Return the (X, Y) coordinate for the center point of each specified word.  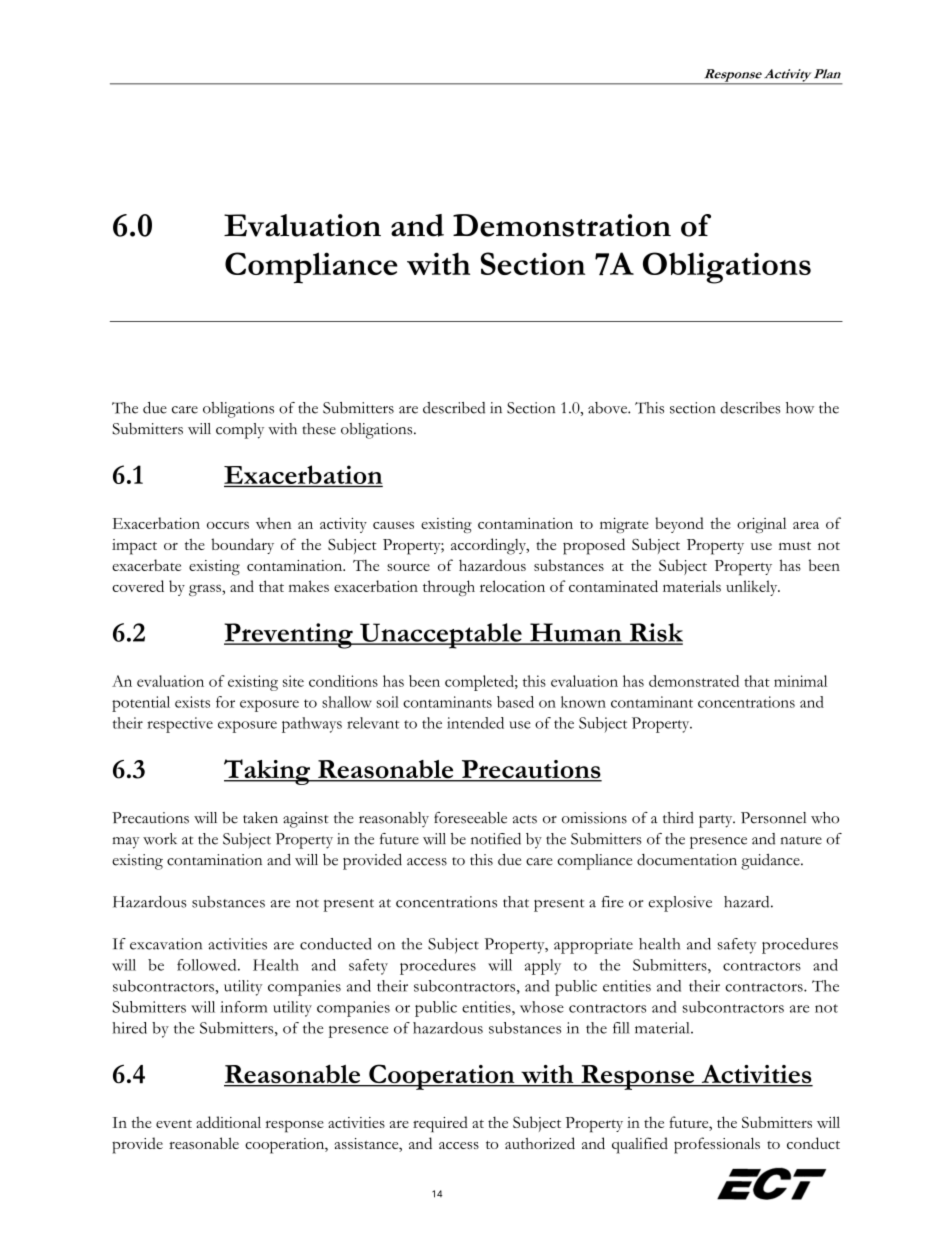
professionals (717, 1145)
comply (240, 431)
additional (228, 1122)
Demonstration (562, 225)
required (440, 1124)
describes (750, 408)
